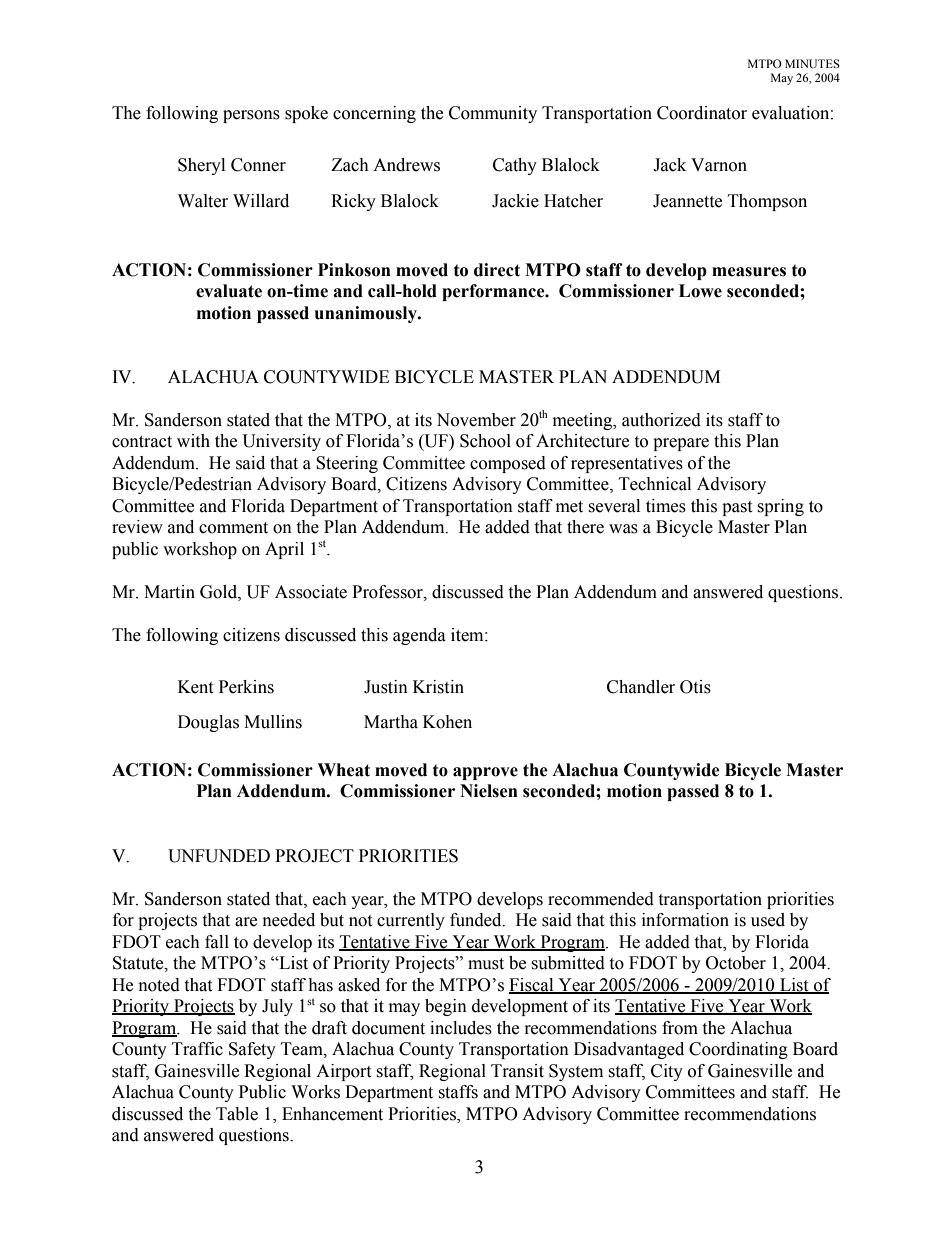 Image resolution: width=952 pixels, height=1233 pixels. What do you see at coordinates (229, 291) in the image?
I see `evaluate` at bounding box center [229, 291].
